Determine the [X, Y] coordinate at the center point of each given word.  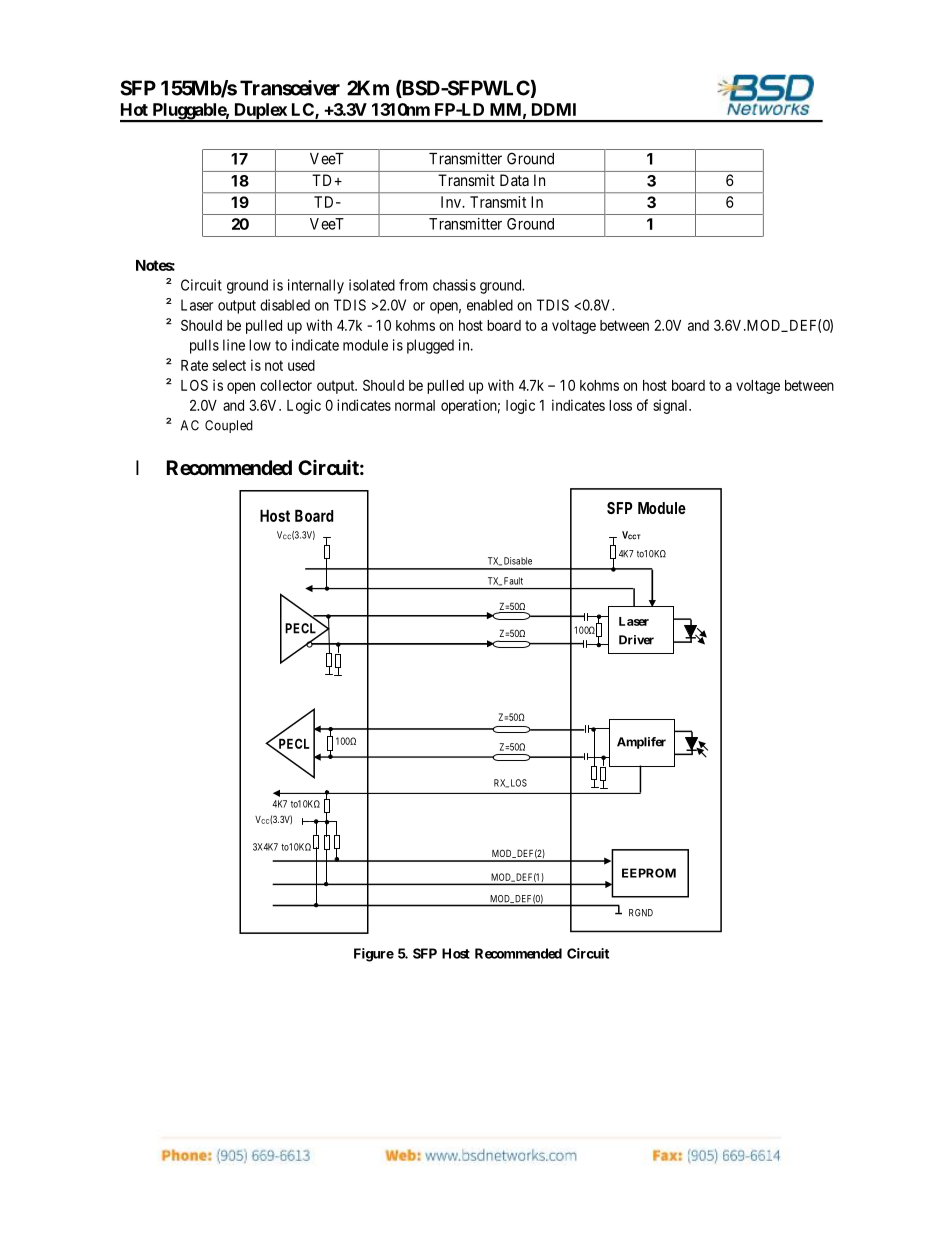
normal [415, 405]
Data [514, 180]
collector [286, 385]
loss [620, 405]
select [229, 365]
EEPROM [649, 873]
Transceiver [290, 88]
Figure [374, 955]
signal [671, 406]
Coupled [229, 426]
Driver [636, 640]
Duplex [260, 112]
